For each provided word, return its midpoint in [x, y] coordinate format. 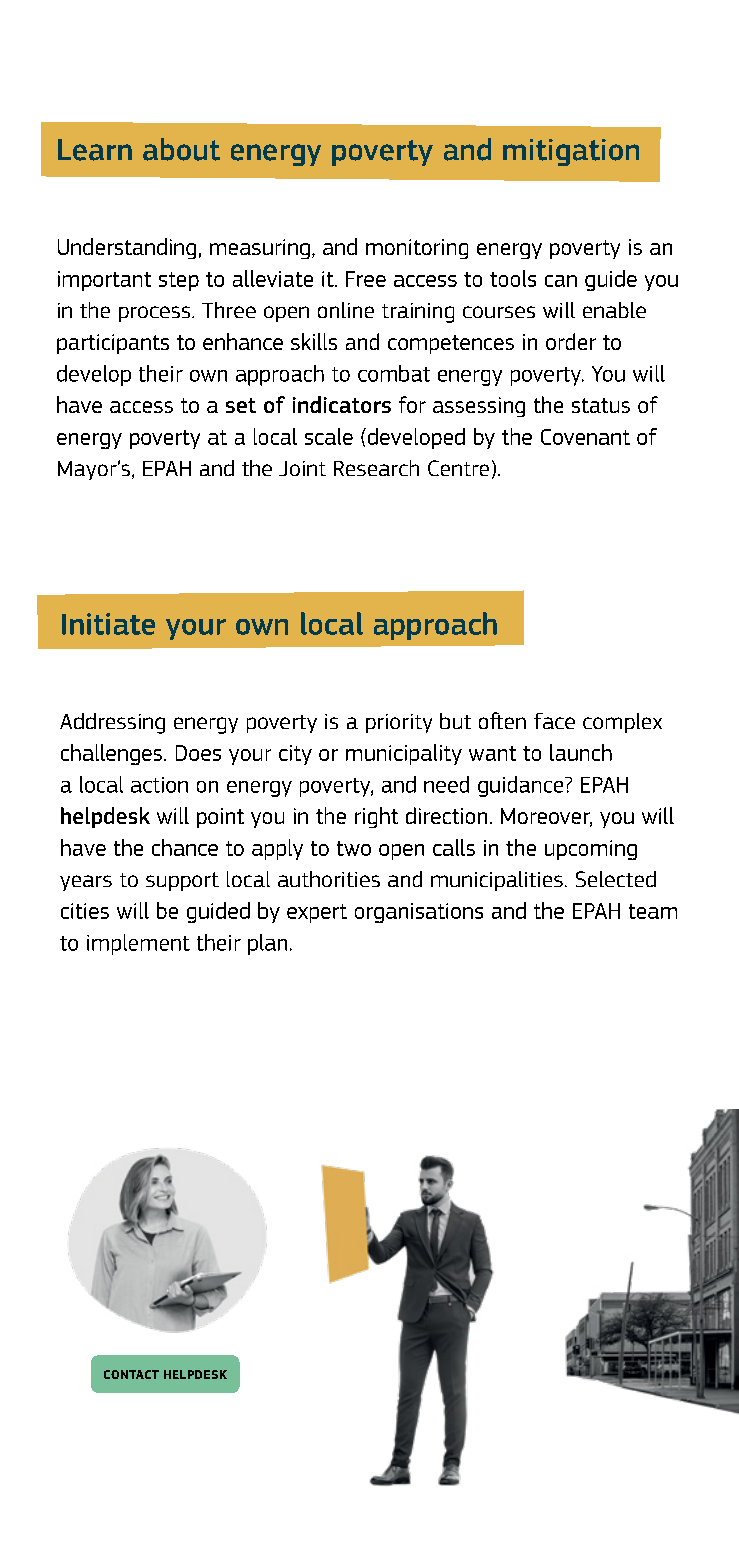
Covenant [585, 437]
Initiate [108, 624]
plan [267, 944]
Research [376, 468]
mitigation [571, 152]
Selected [616, 879]
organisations [419, 913]
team [653, 911]
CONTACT [131, 1374]
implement [138, 944]
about [181, 149]
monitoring [417, 249]
